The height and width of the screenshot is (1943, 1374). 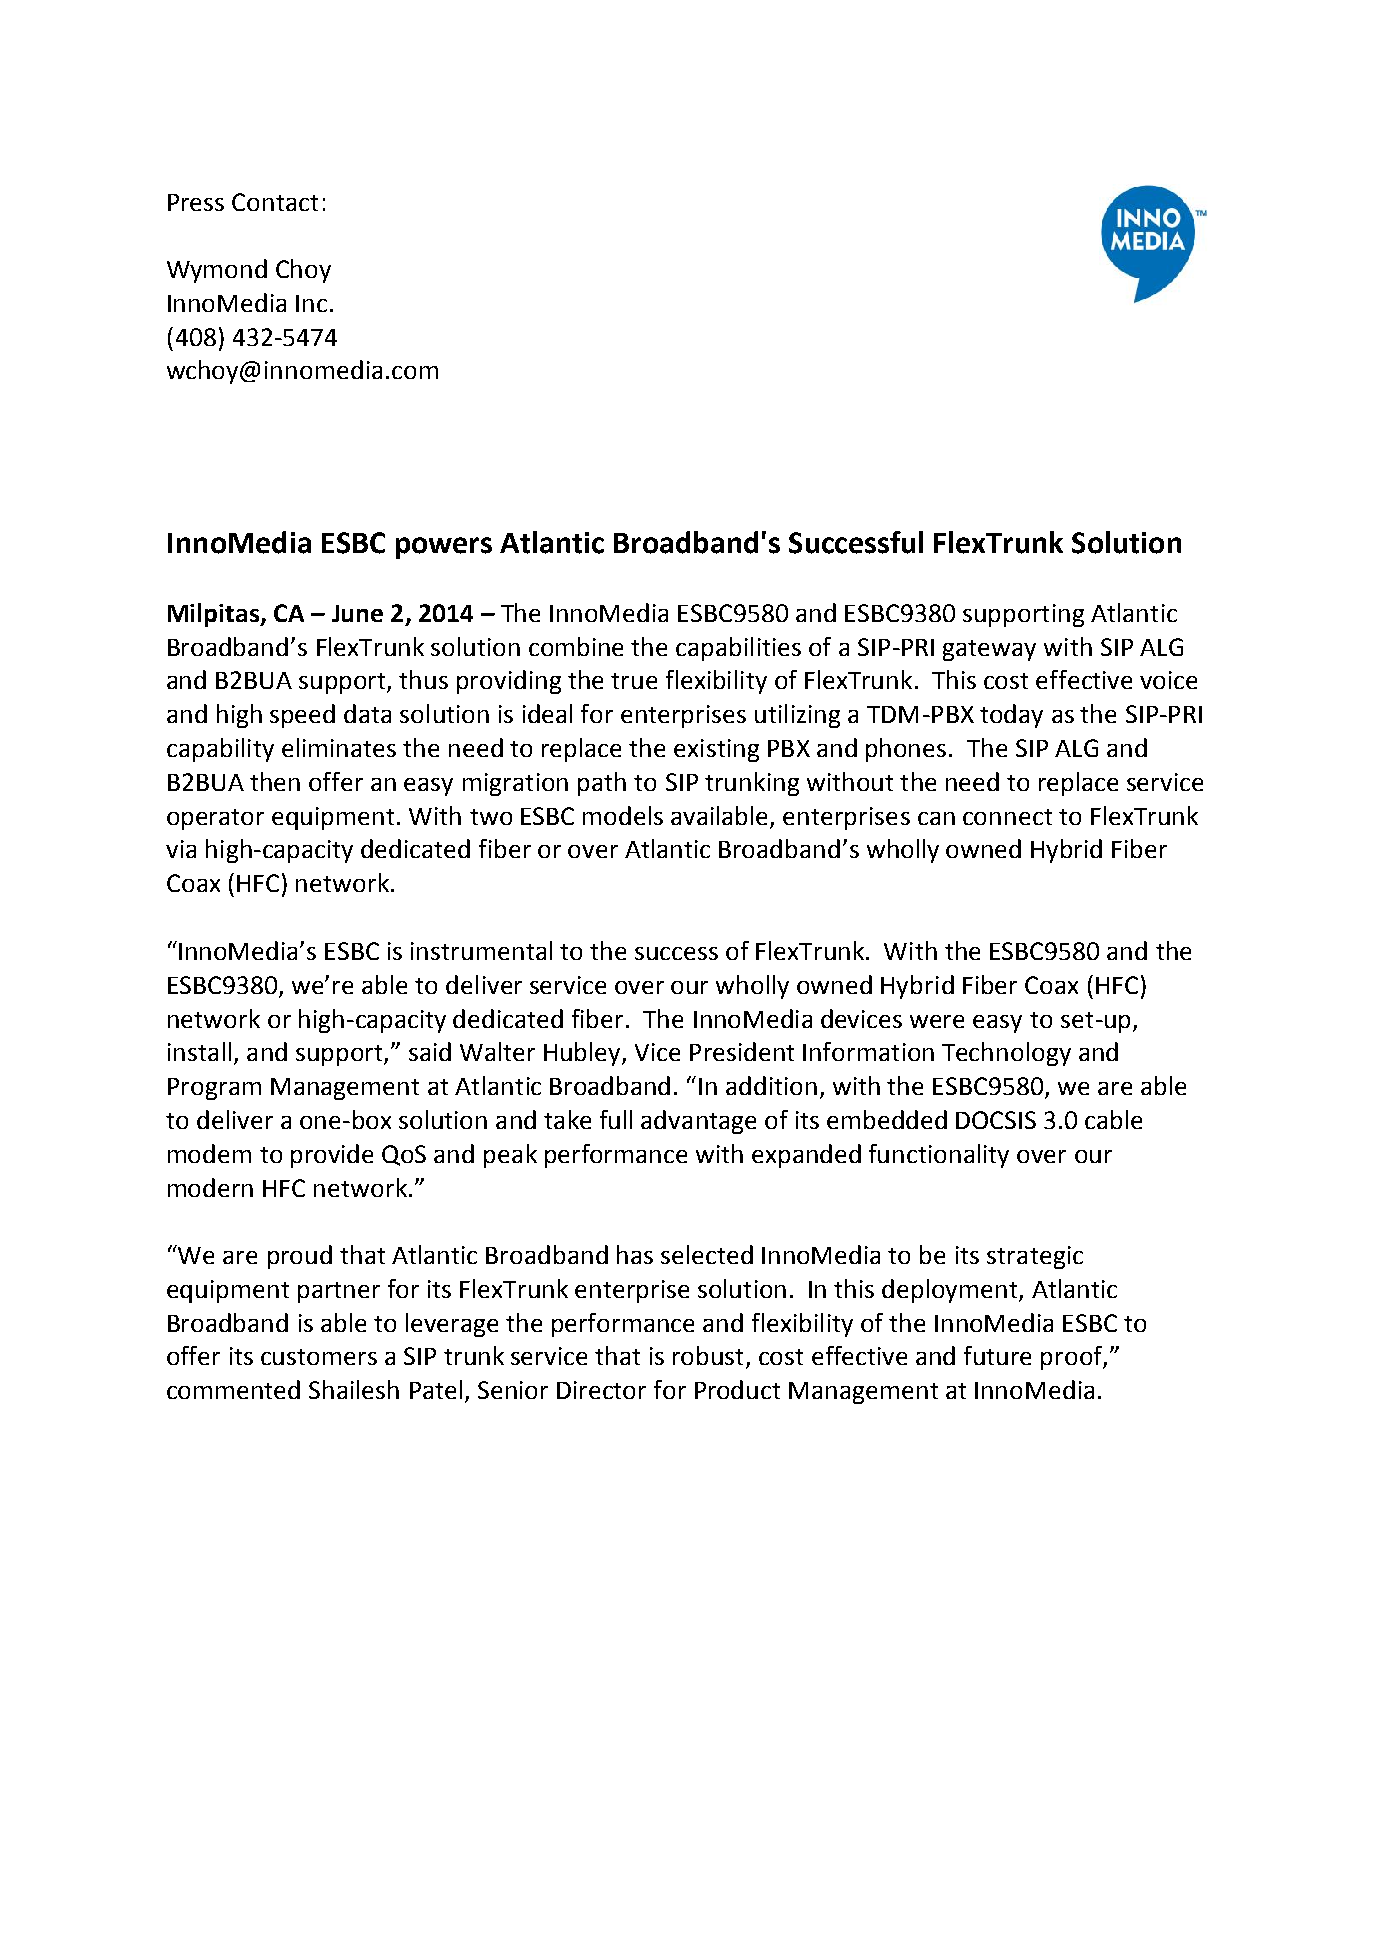 I want to click on customers, so click(x=319, y=1357).
